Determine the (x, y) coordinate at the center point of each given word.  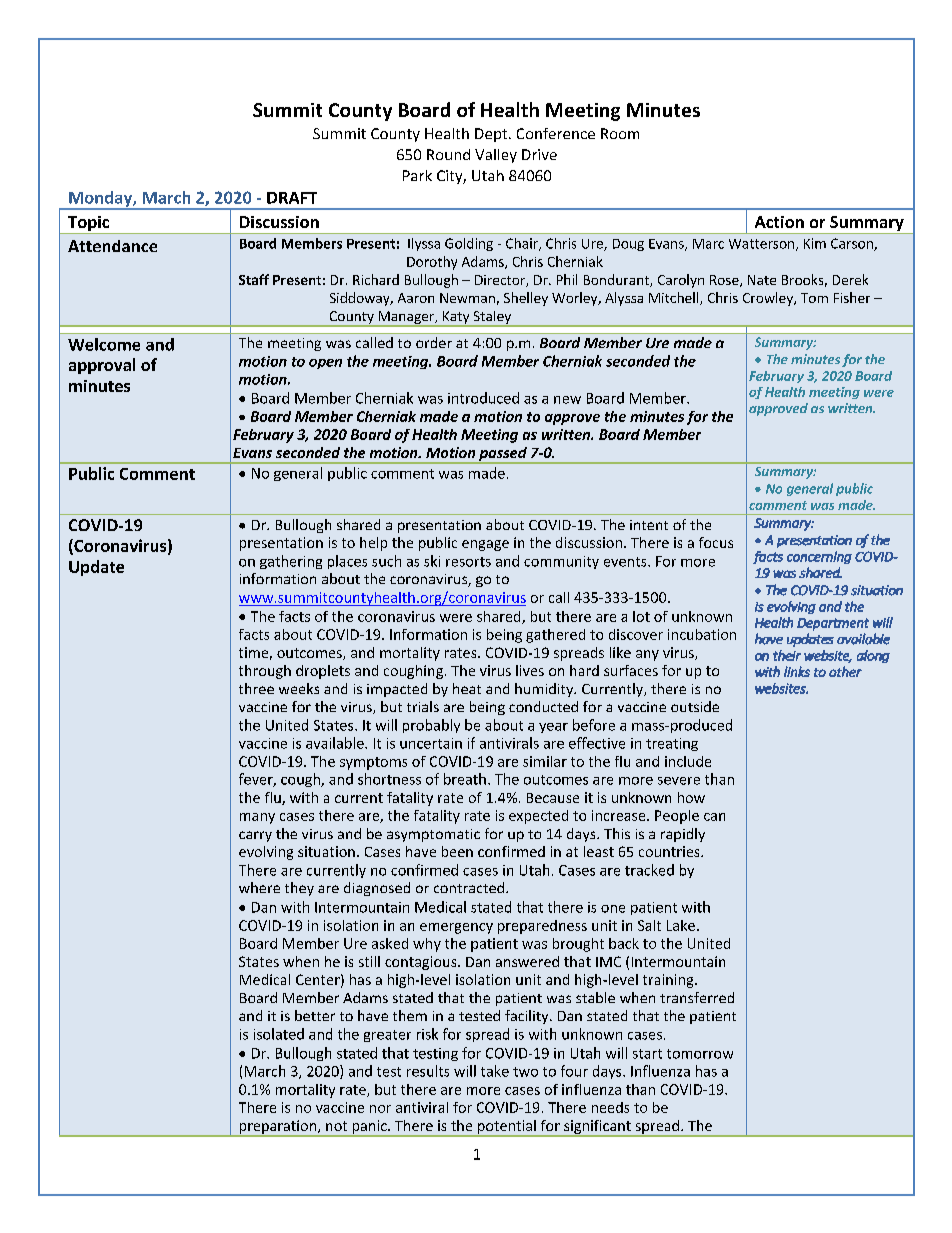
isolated (279, 1034)
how (691, 797)
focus (716, 542)
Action (779, 222)
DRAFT (292, 198)
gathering (291, 562)
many (257, 818)
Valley (496, 156)
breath (465, 779)
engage (485, 545)
